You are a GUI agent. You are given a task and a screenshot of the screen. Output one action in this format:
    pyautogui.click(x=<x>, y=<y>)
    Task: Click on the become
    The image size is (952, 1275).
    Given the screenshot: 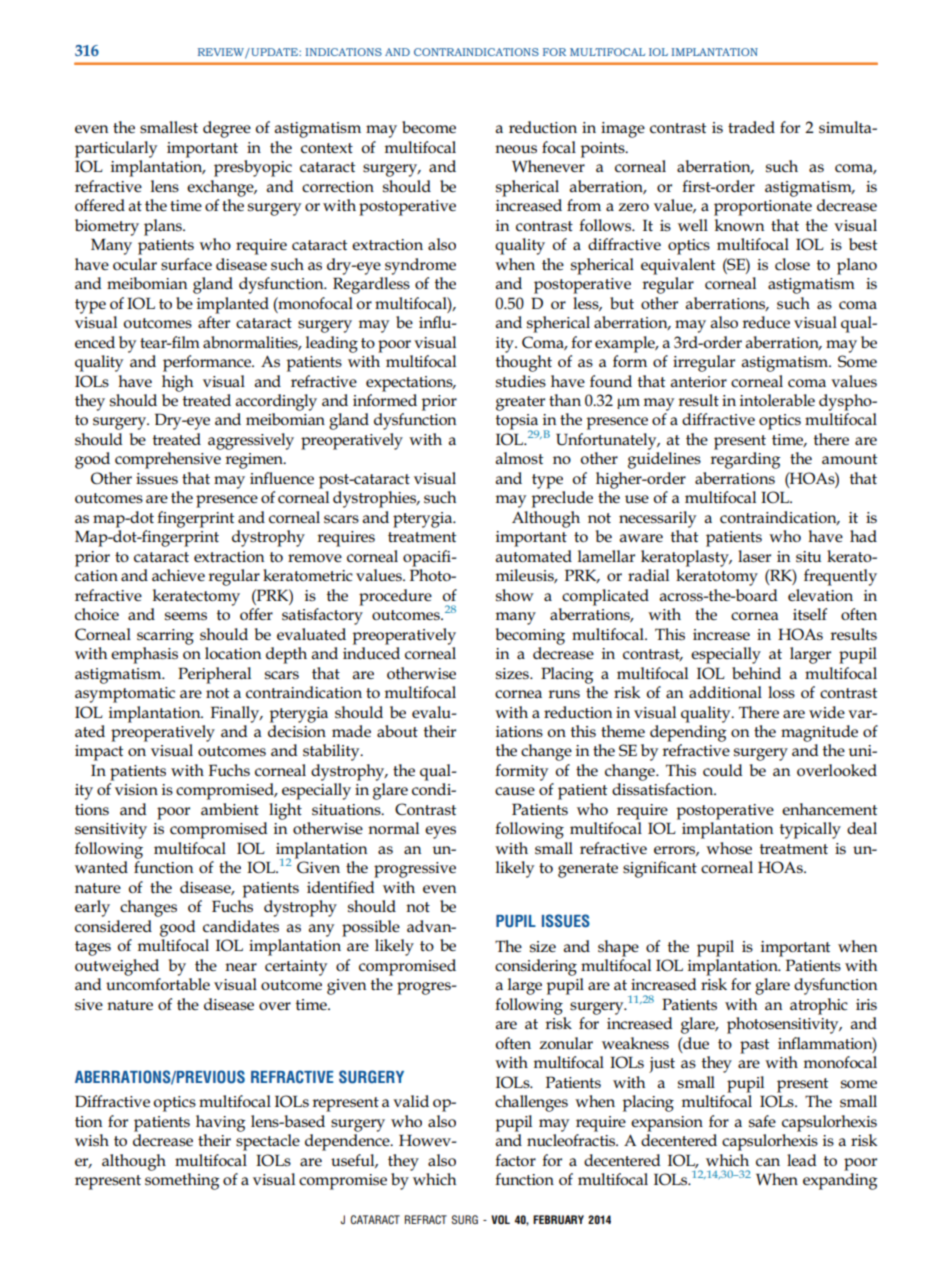 What is the action you would take?
    pyautogui.click(x=429, y=127)
